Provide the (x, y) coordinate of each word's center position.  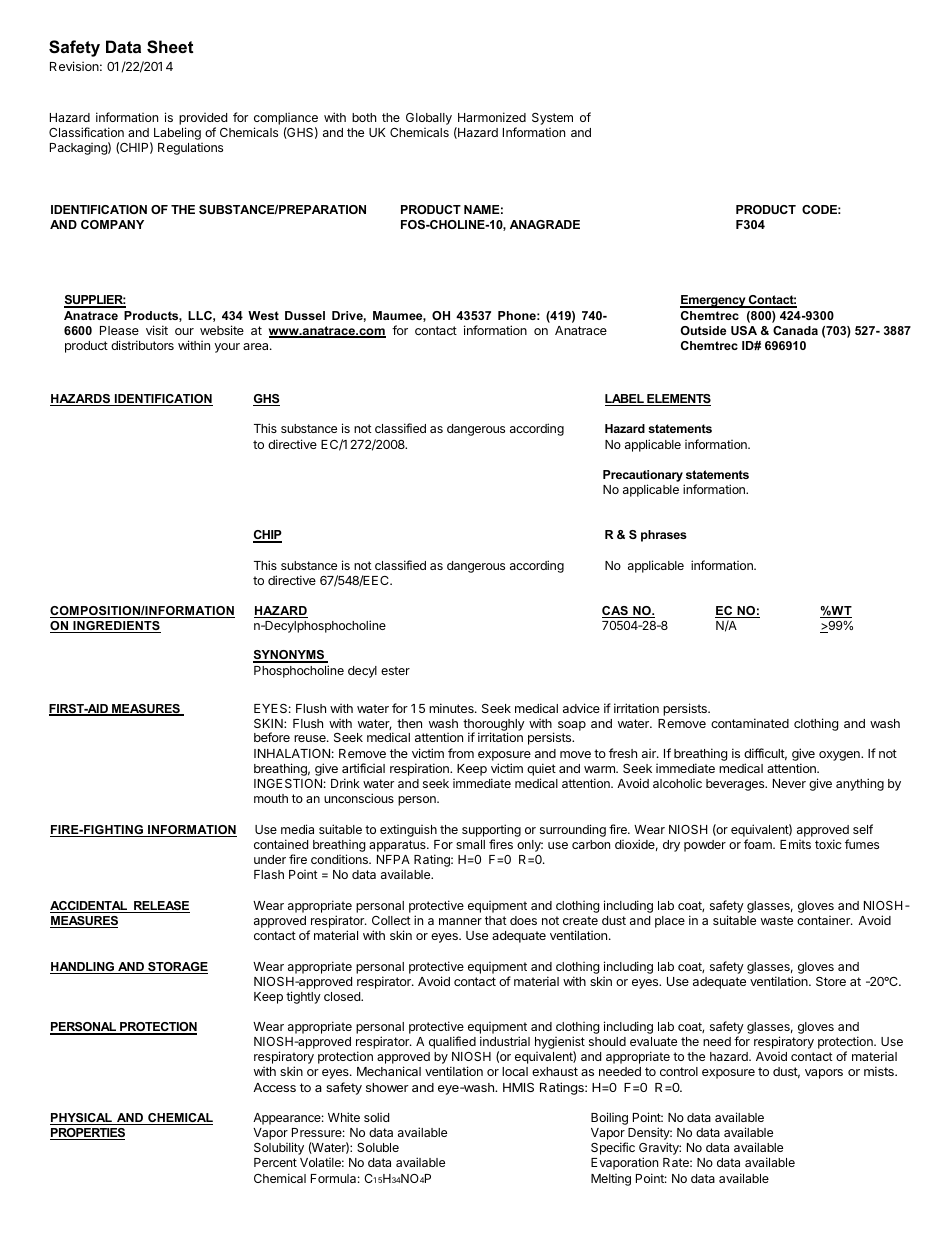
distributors (142, 345)
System (552, 119)
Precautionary (643, 476)
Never (789, 783)
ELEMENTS (678, 400)
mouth (271, 798)
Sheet (170, 47)
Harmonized (492, 117)
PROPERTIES (87, 1134)
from (461, 753)
